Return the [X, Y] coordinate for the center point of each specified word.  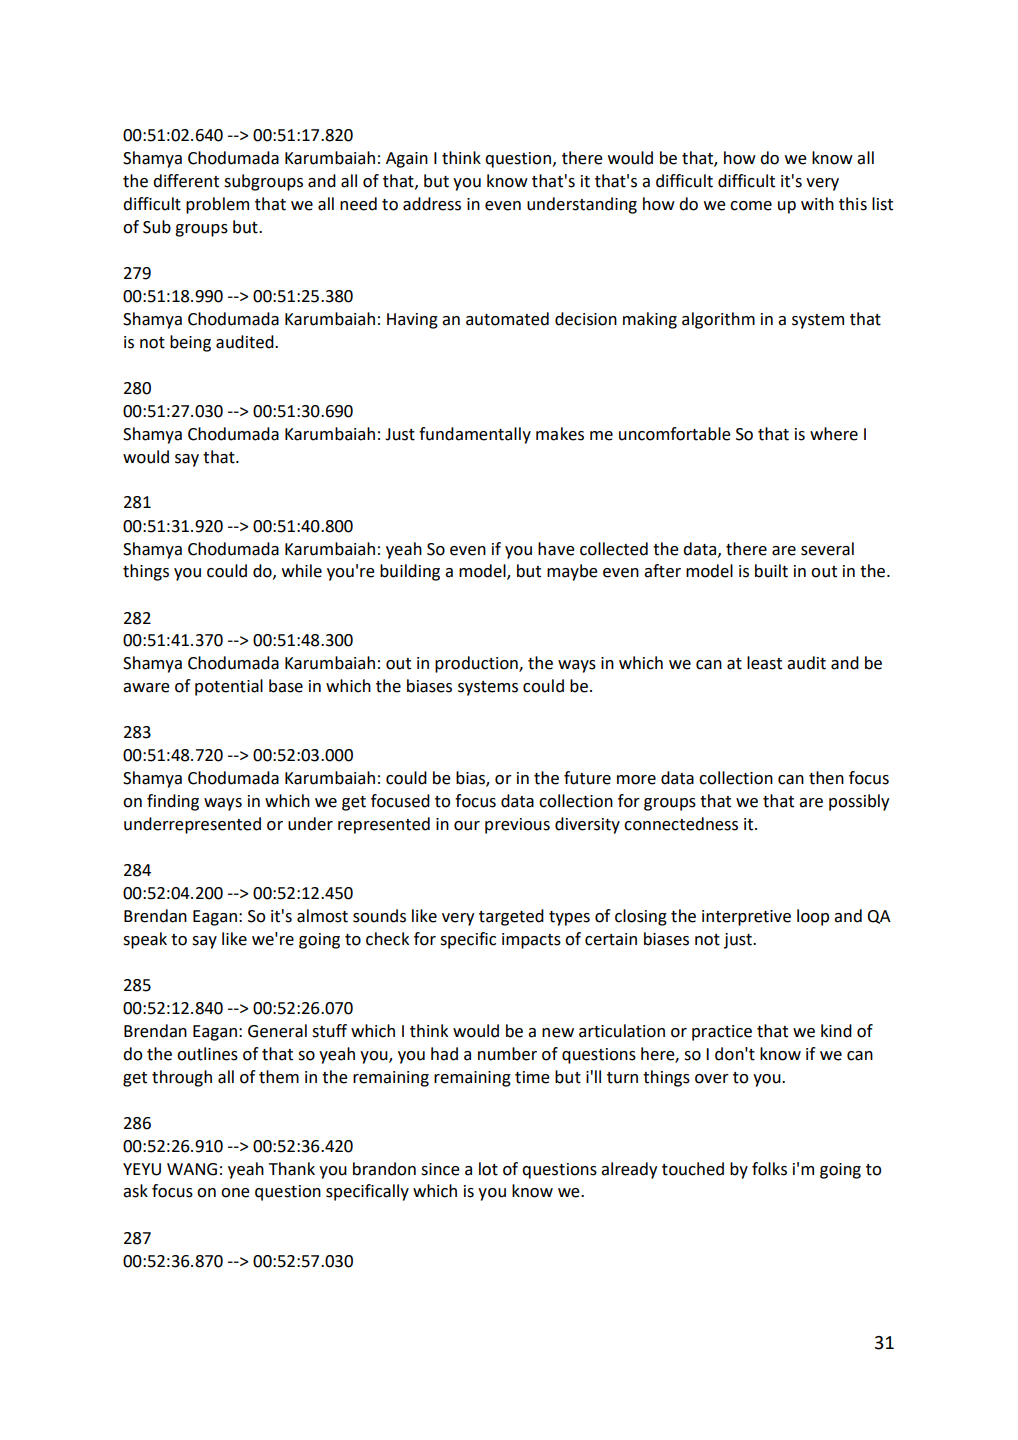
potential [229, 687]
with [817, 204]
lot [488, 1169]
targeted [511, 917]
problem [217, 205]
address [432, 204]
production [477, 664]
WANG [192, 1169]
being [190, 343]
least [764, 663]
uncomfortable [675, 434]
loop [813, 917]
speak [145, 940]
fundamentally [475, 435]
